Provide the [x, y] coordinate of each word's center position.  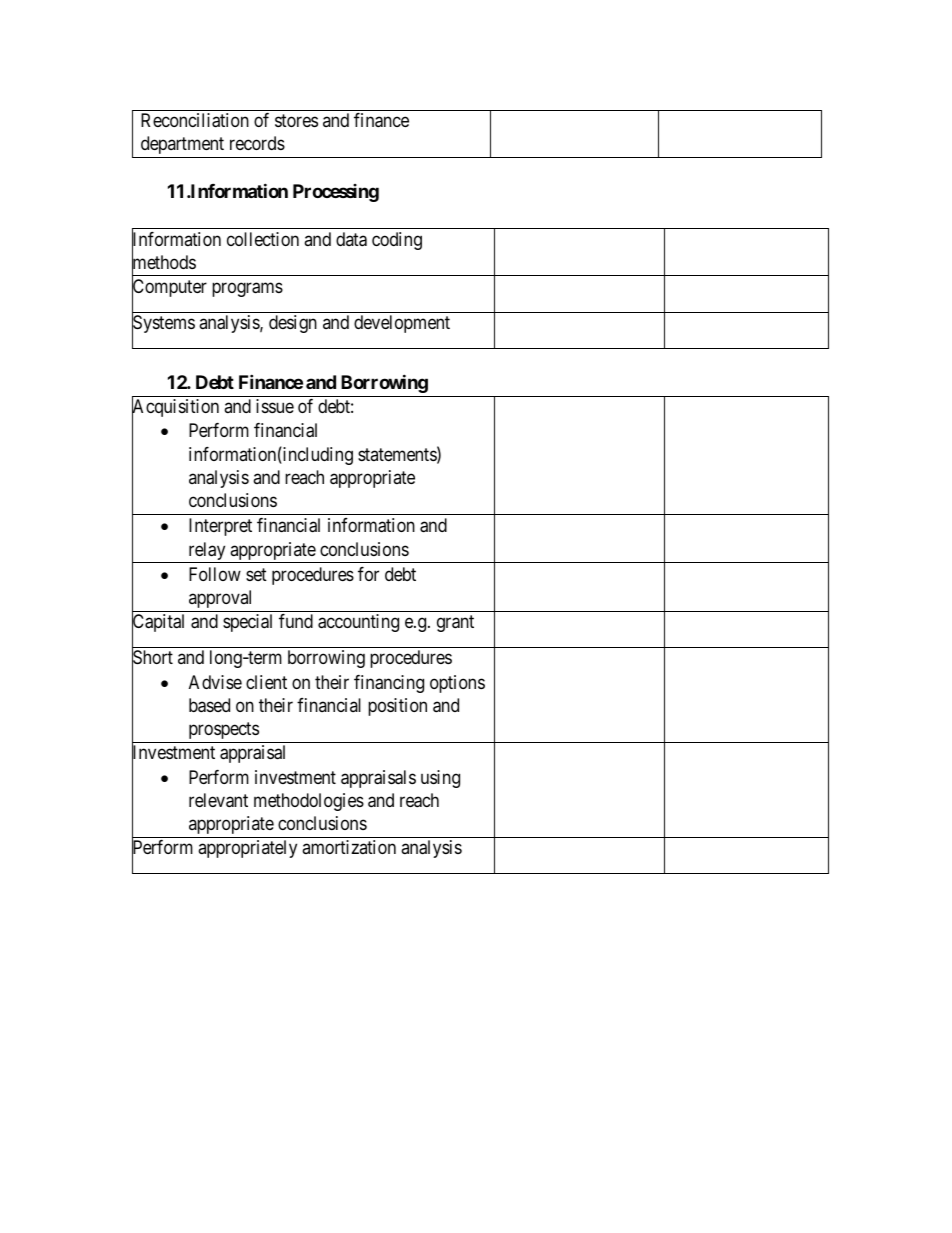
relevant [218, 800]
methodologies [309, 802]
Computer [169, 289]
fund [296, 621]
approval [220, 599]
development [402, 324]
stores [296, 121]
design [293, 324]
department [182, 145]
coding [397, 241]
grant [455, 623]
